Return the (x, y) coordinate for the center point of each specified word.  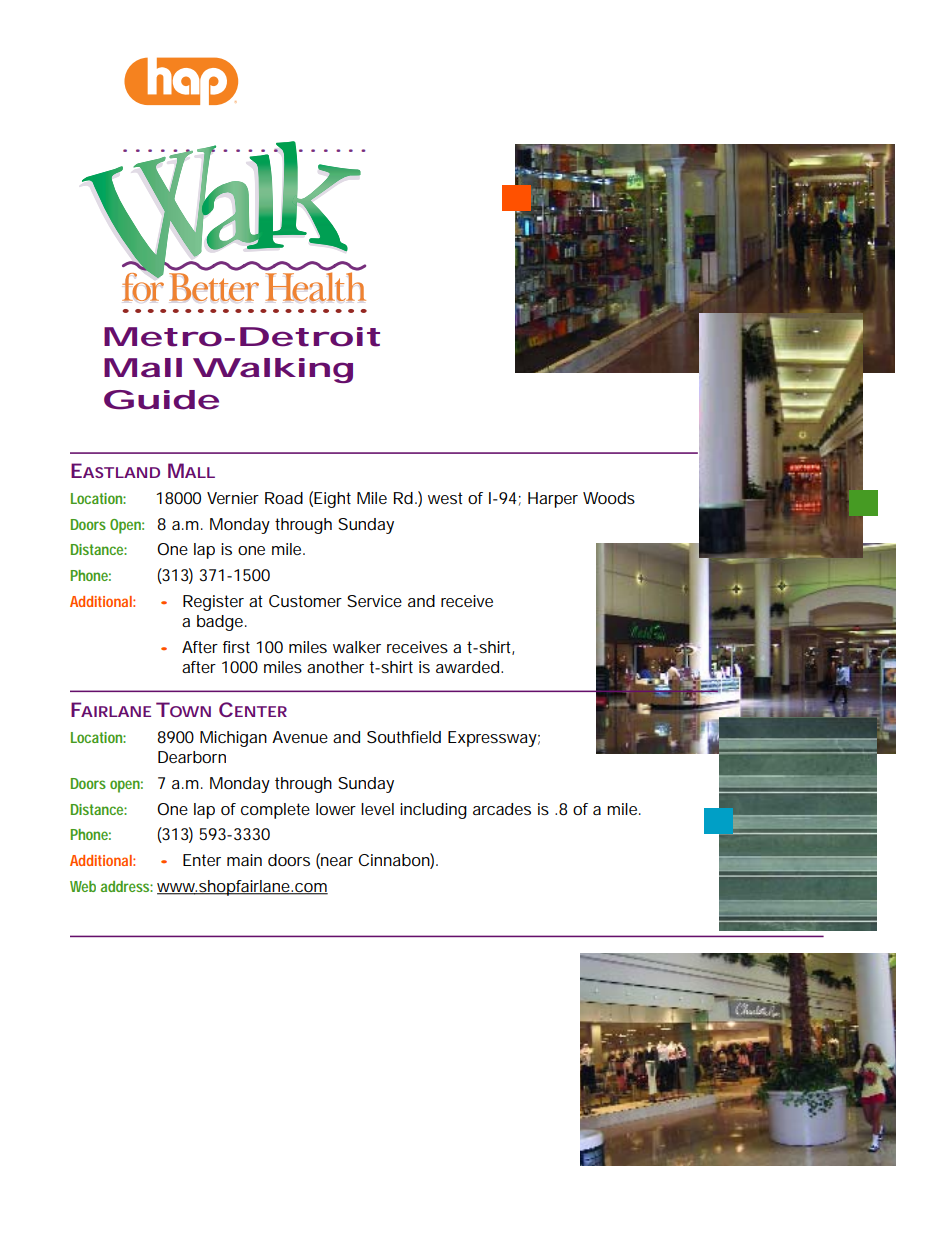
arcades (502, 809)
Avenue (300, 737)
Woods (609, 498)
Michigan (233, 739)
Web (83, 886)
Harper (553, 500)
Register (213, 603)
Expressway (492, 739)
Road (284, 498)
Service (374, 601)
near (336, 863)
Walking (273, 370)
